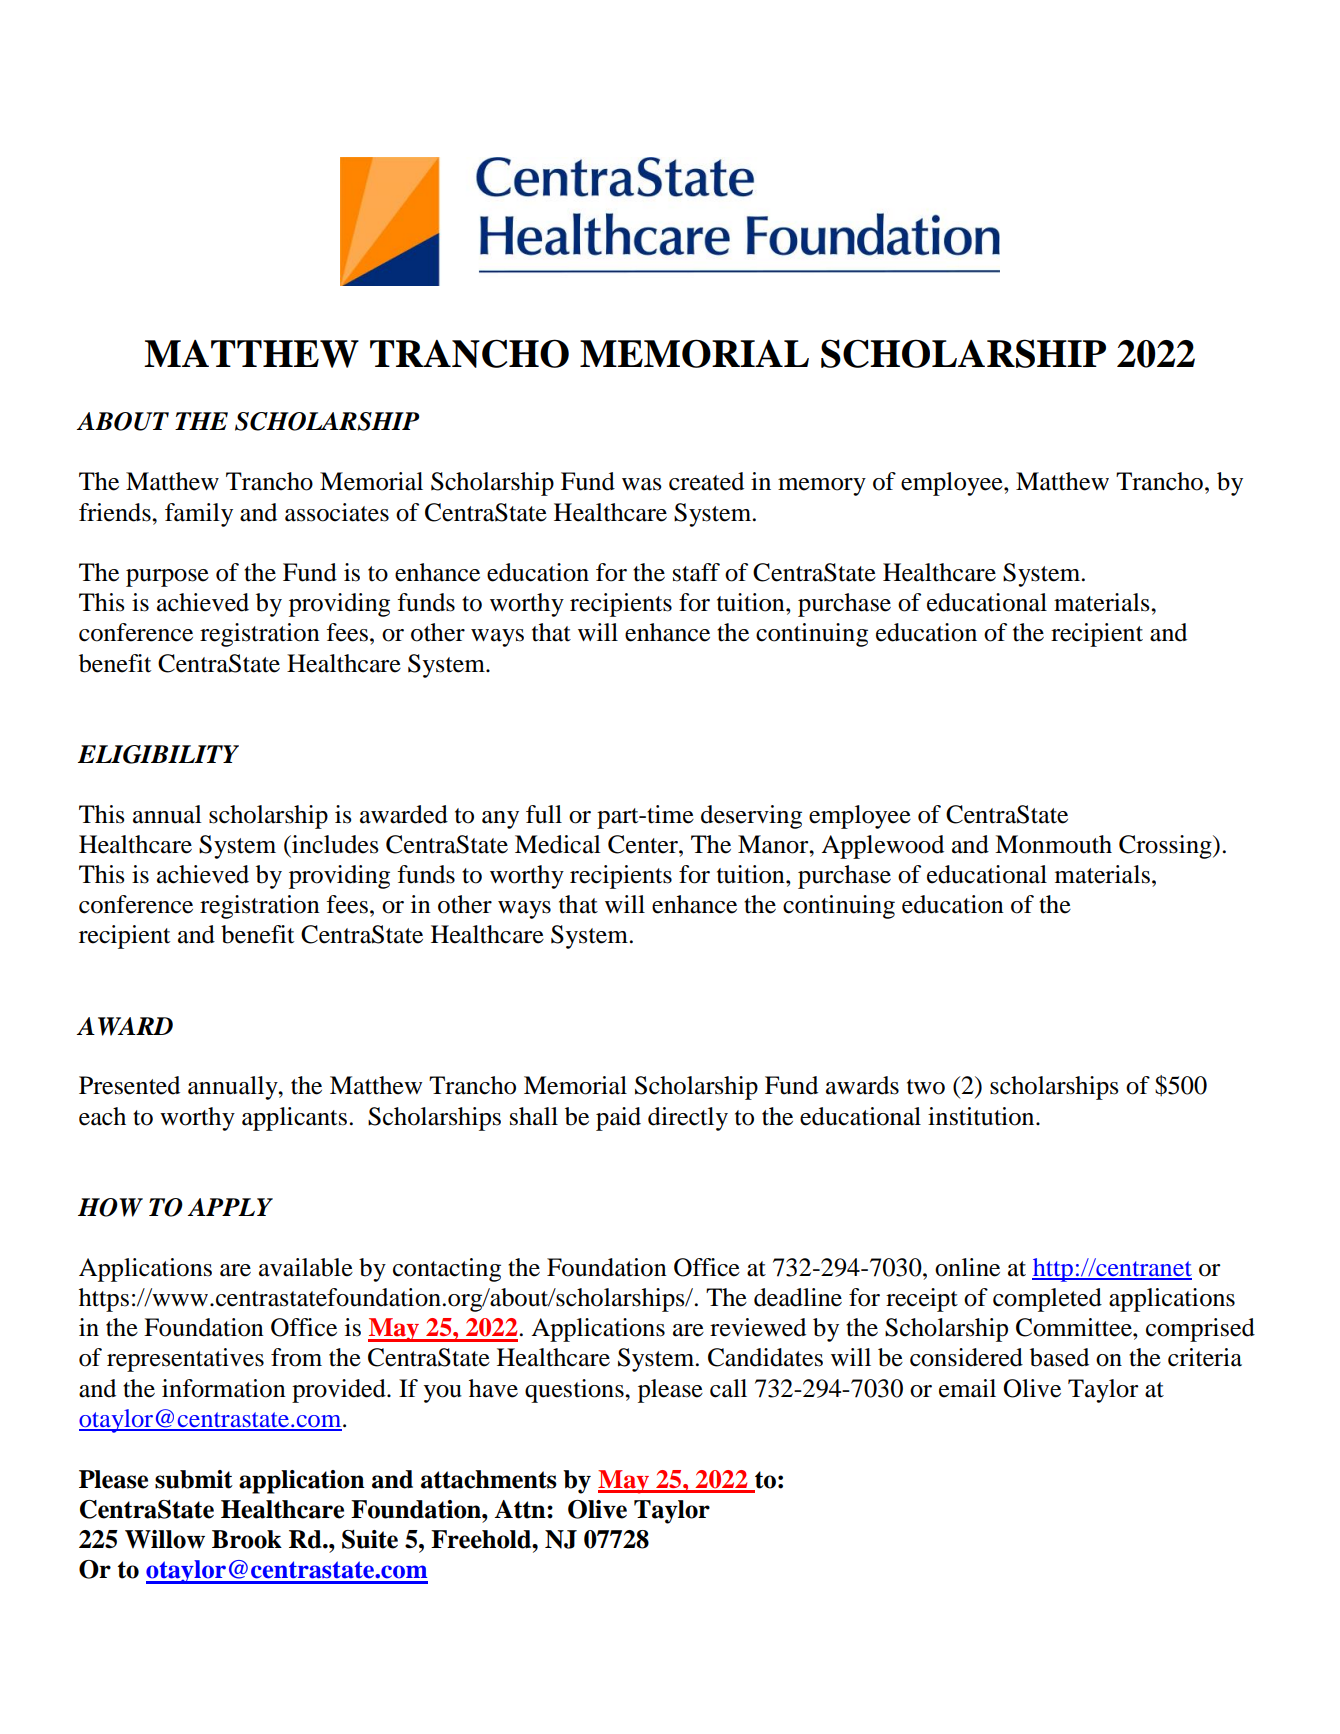 This document has width=1340, height=1734. What do you see at coordinates (642, 484) in the document?
I see `was` at bounding box center [642, 484].
